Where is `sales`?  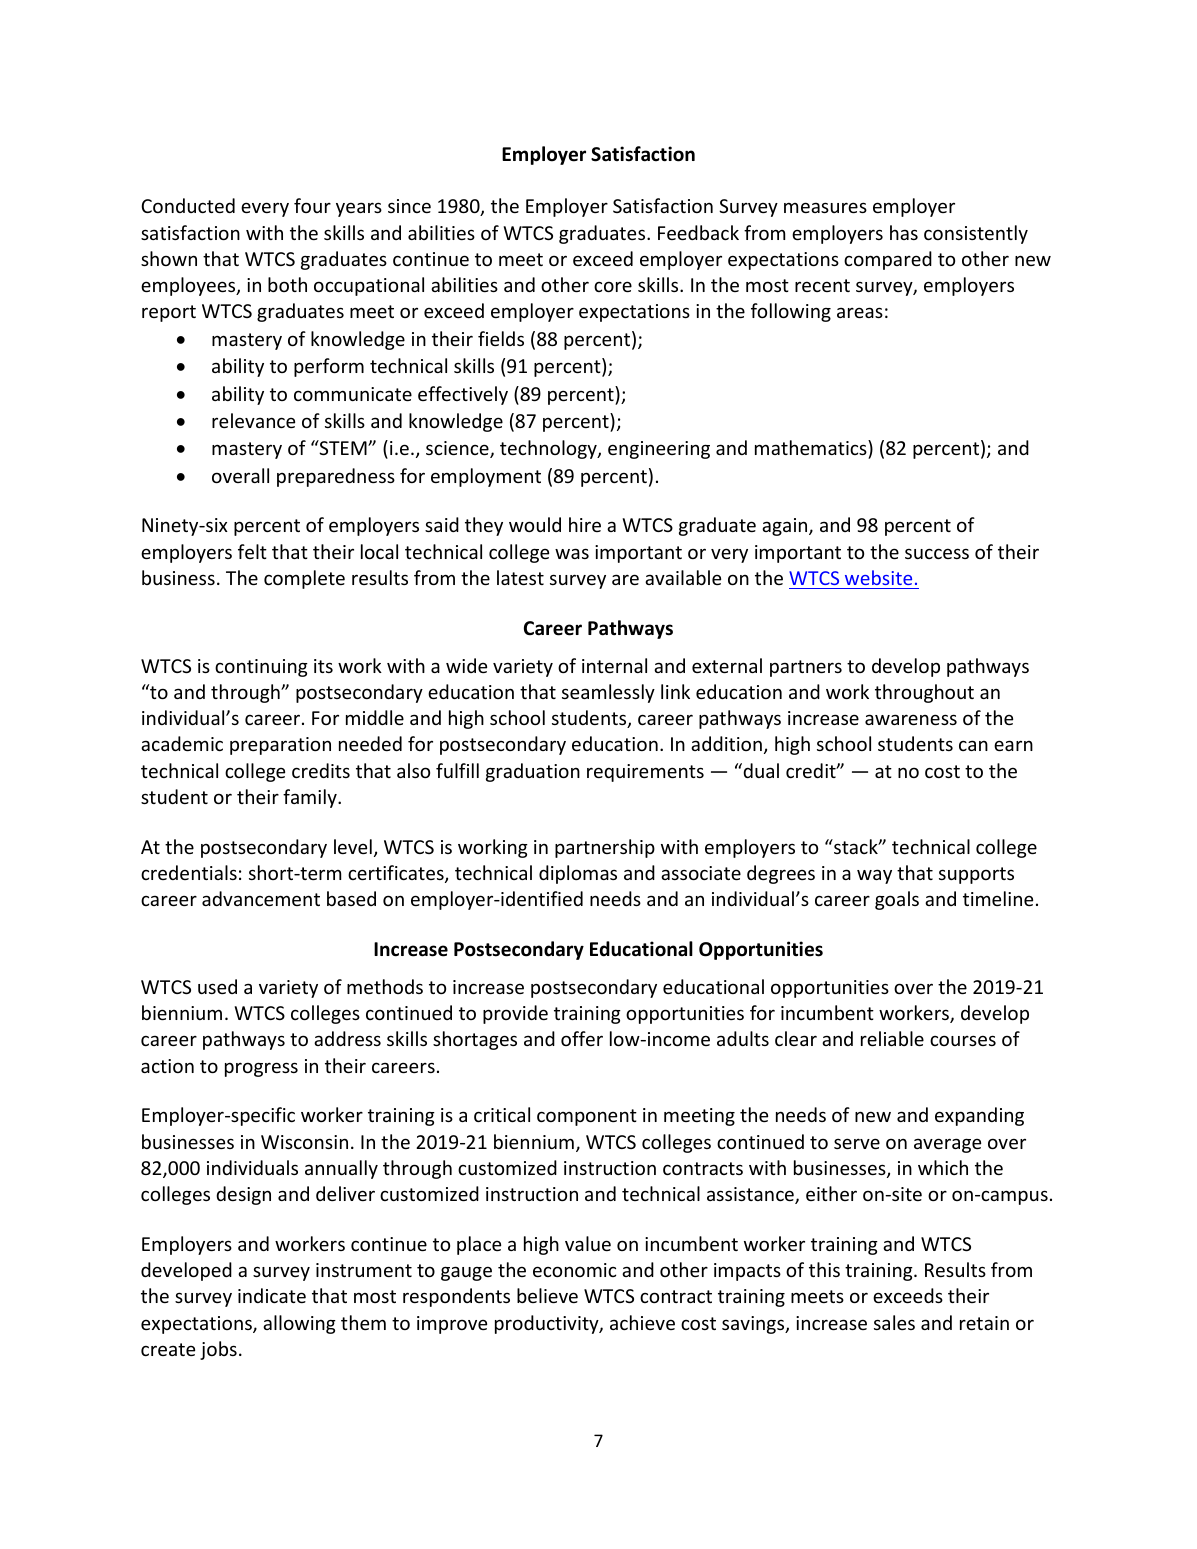 sales is located at coordinates (894, 1322).
